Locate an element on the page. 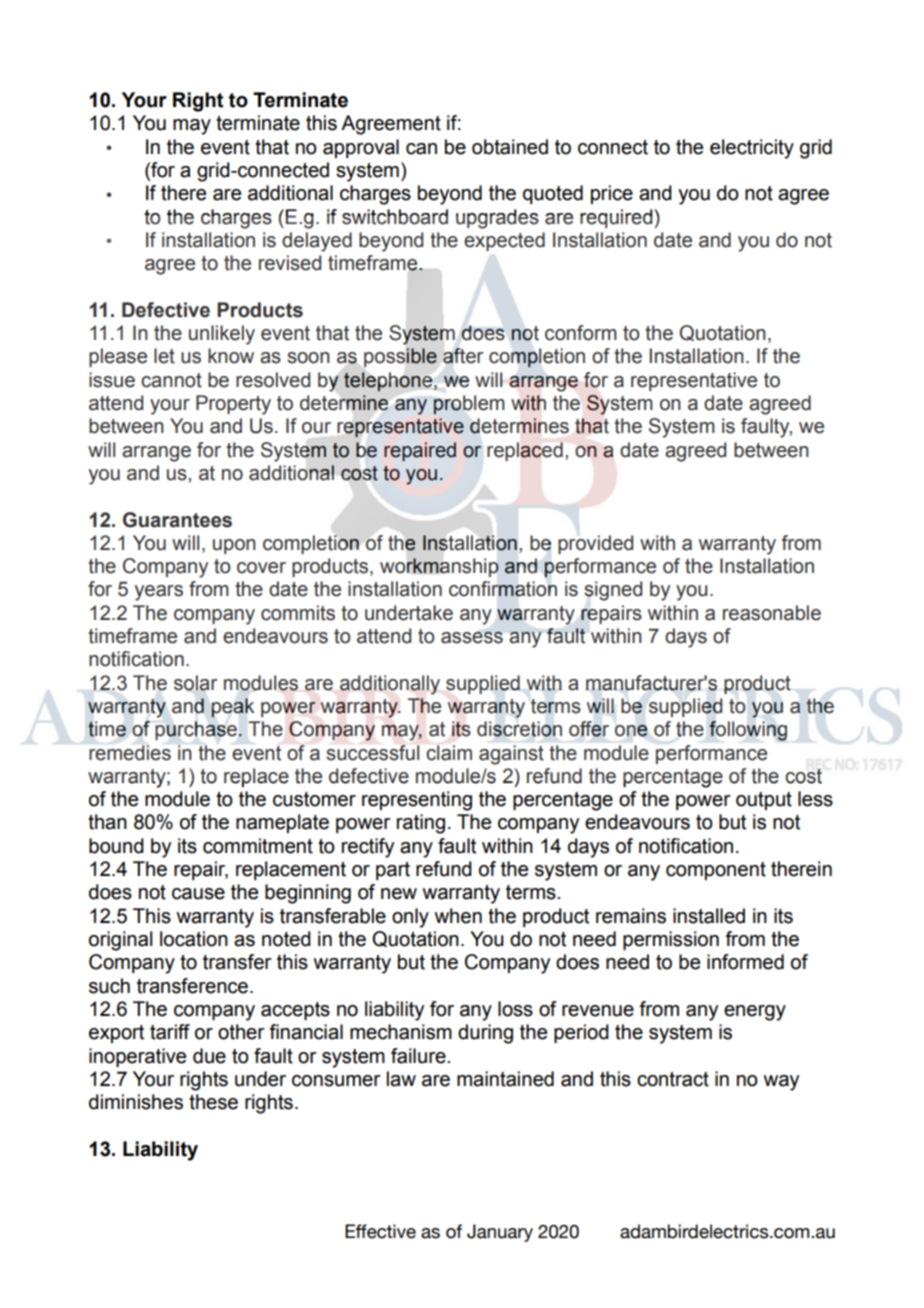  when is located at coordinates (458, 916).
